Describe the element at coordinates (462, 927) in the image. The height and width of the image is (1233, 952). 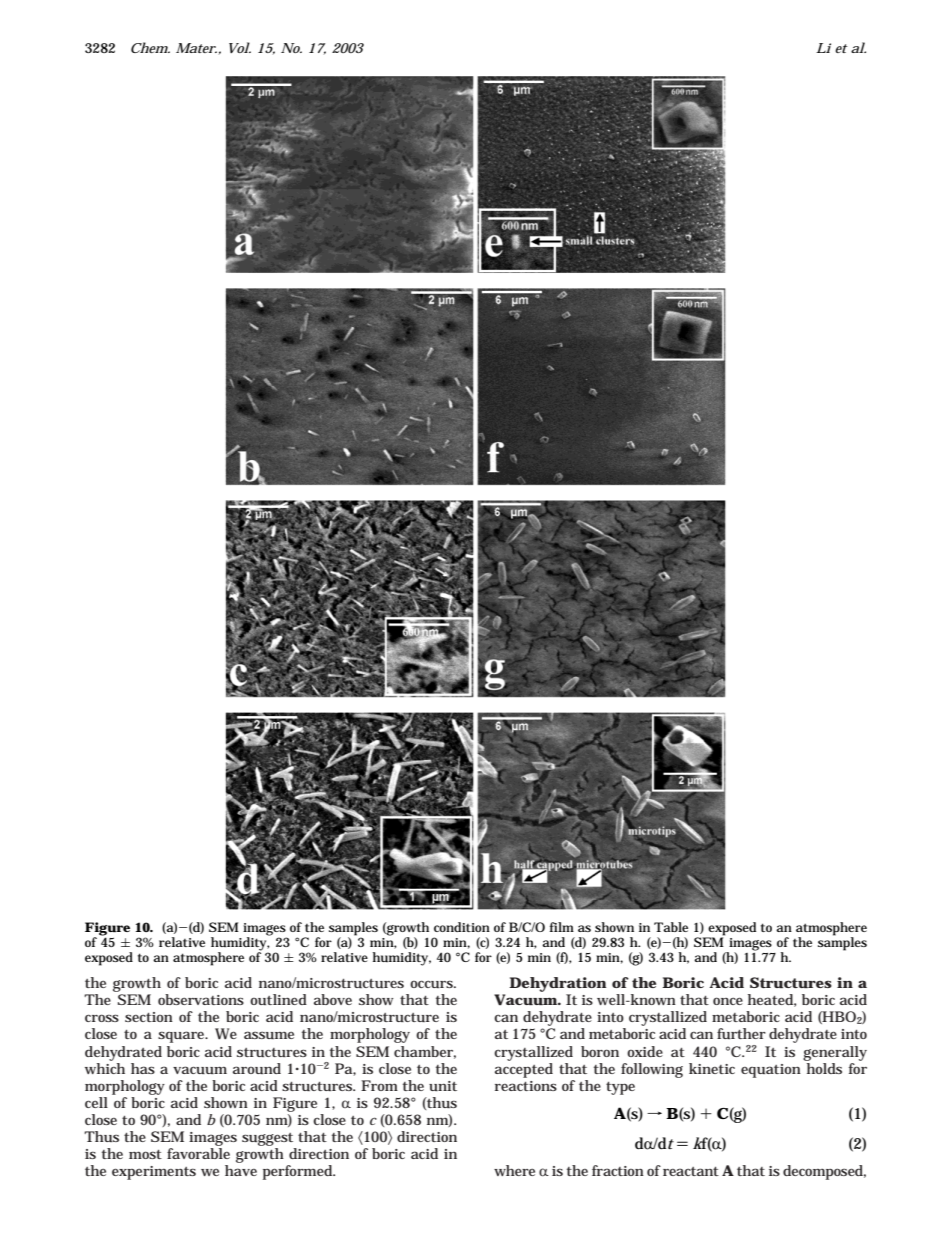
I see `condition` at that location.
